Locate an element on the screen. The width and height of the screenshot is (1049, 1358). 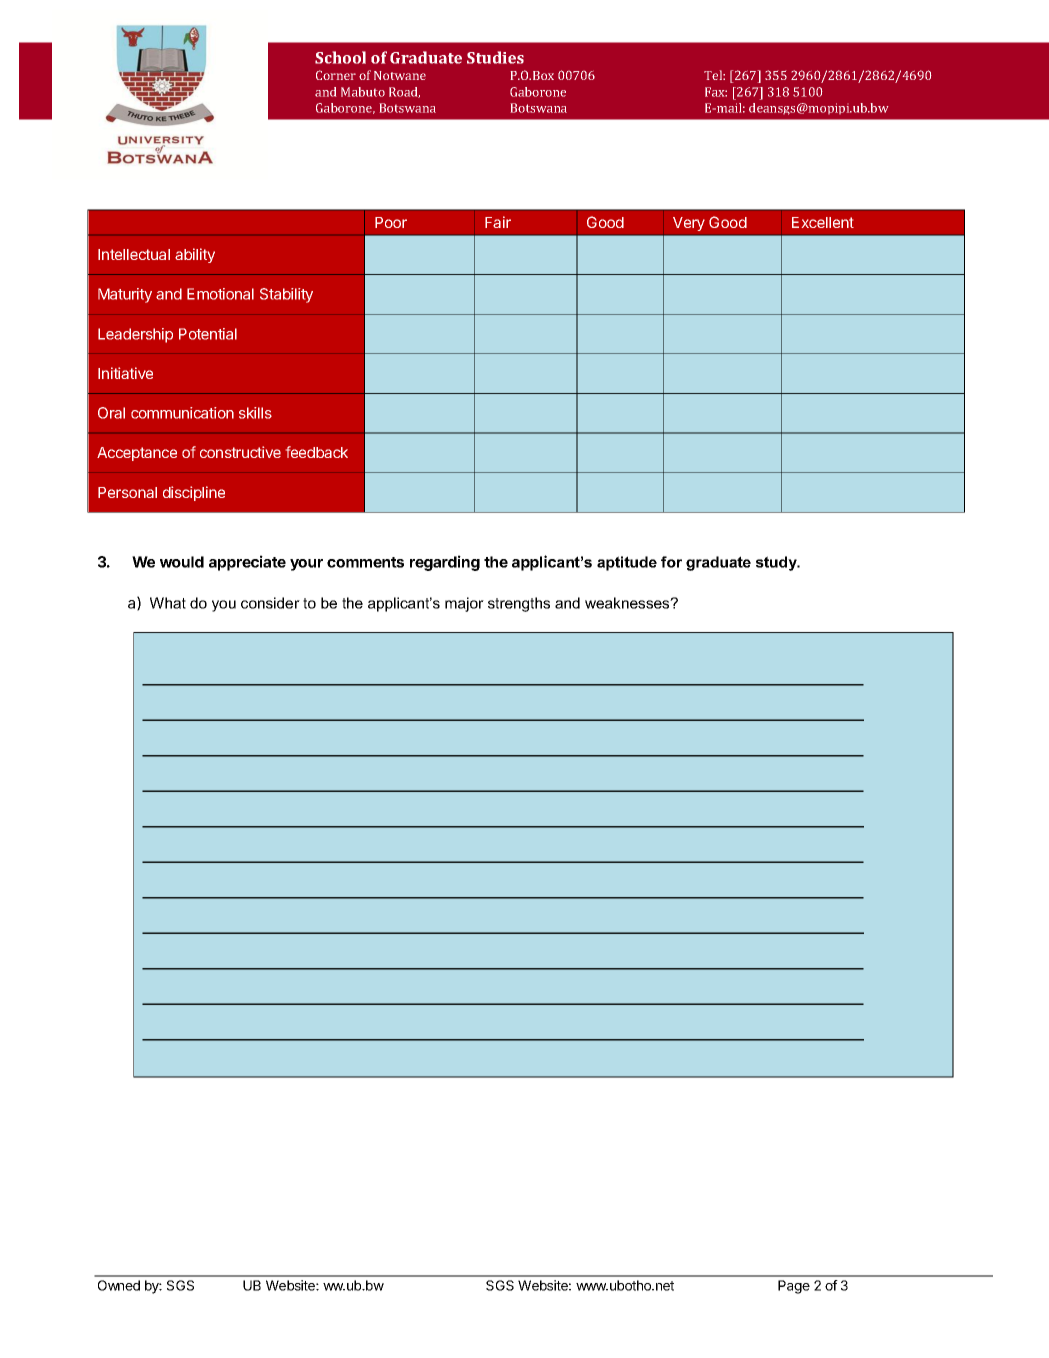
Studies is located at coordinates (495, 57).
